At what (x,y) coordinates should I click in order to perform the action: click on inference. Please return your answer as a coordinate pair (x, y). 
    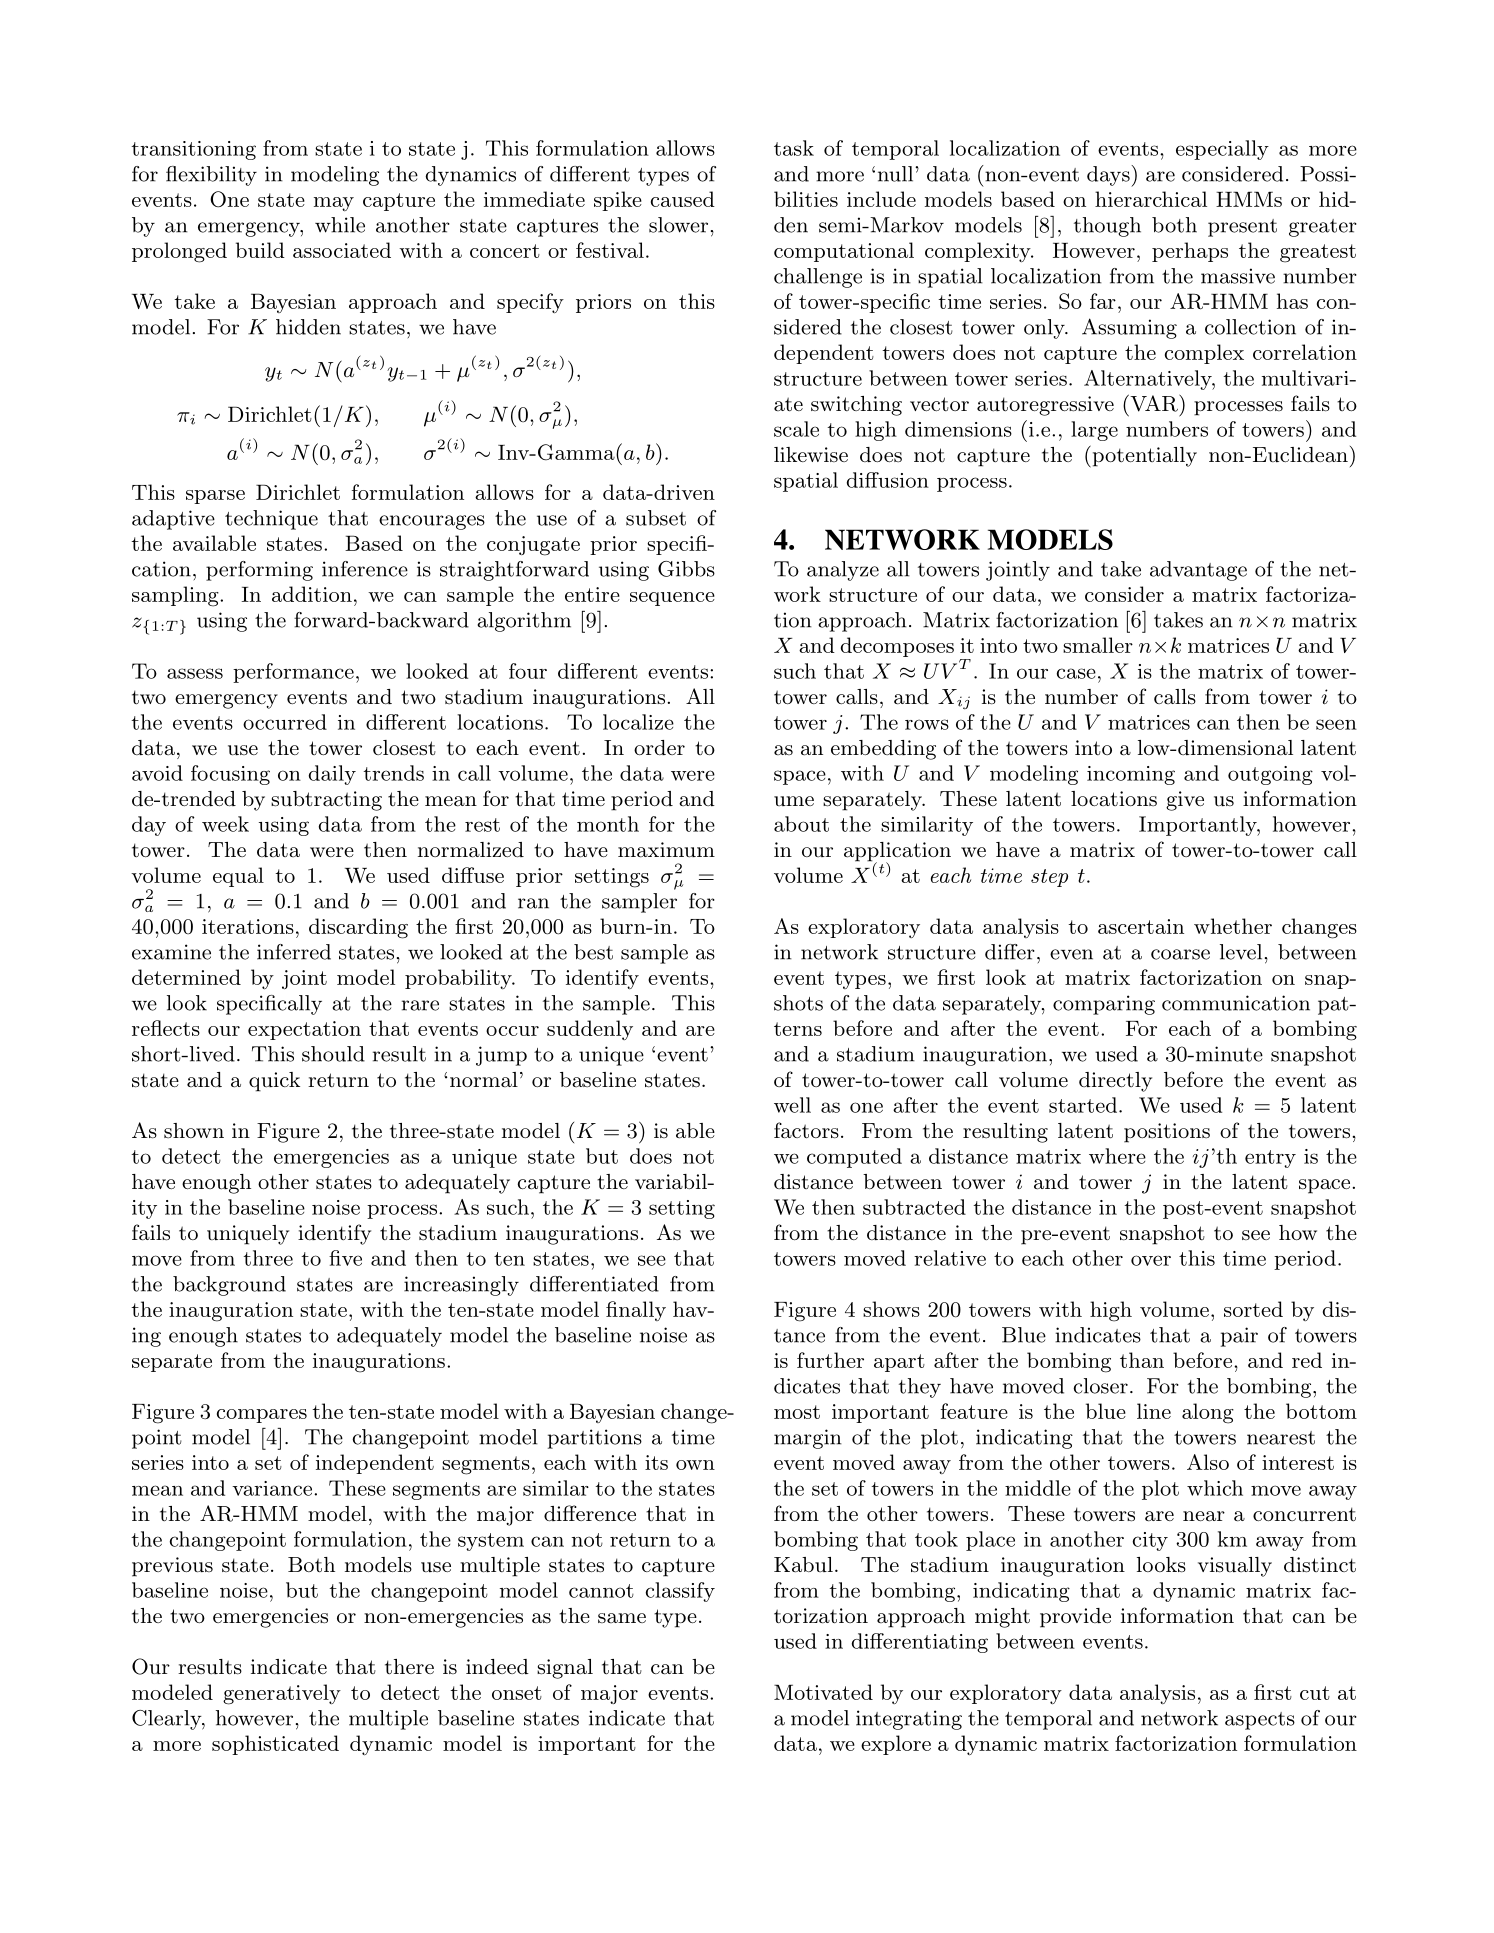
    Looking at the image, I should click on (365, 569).
